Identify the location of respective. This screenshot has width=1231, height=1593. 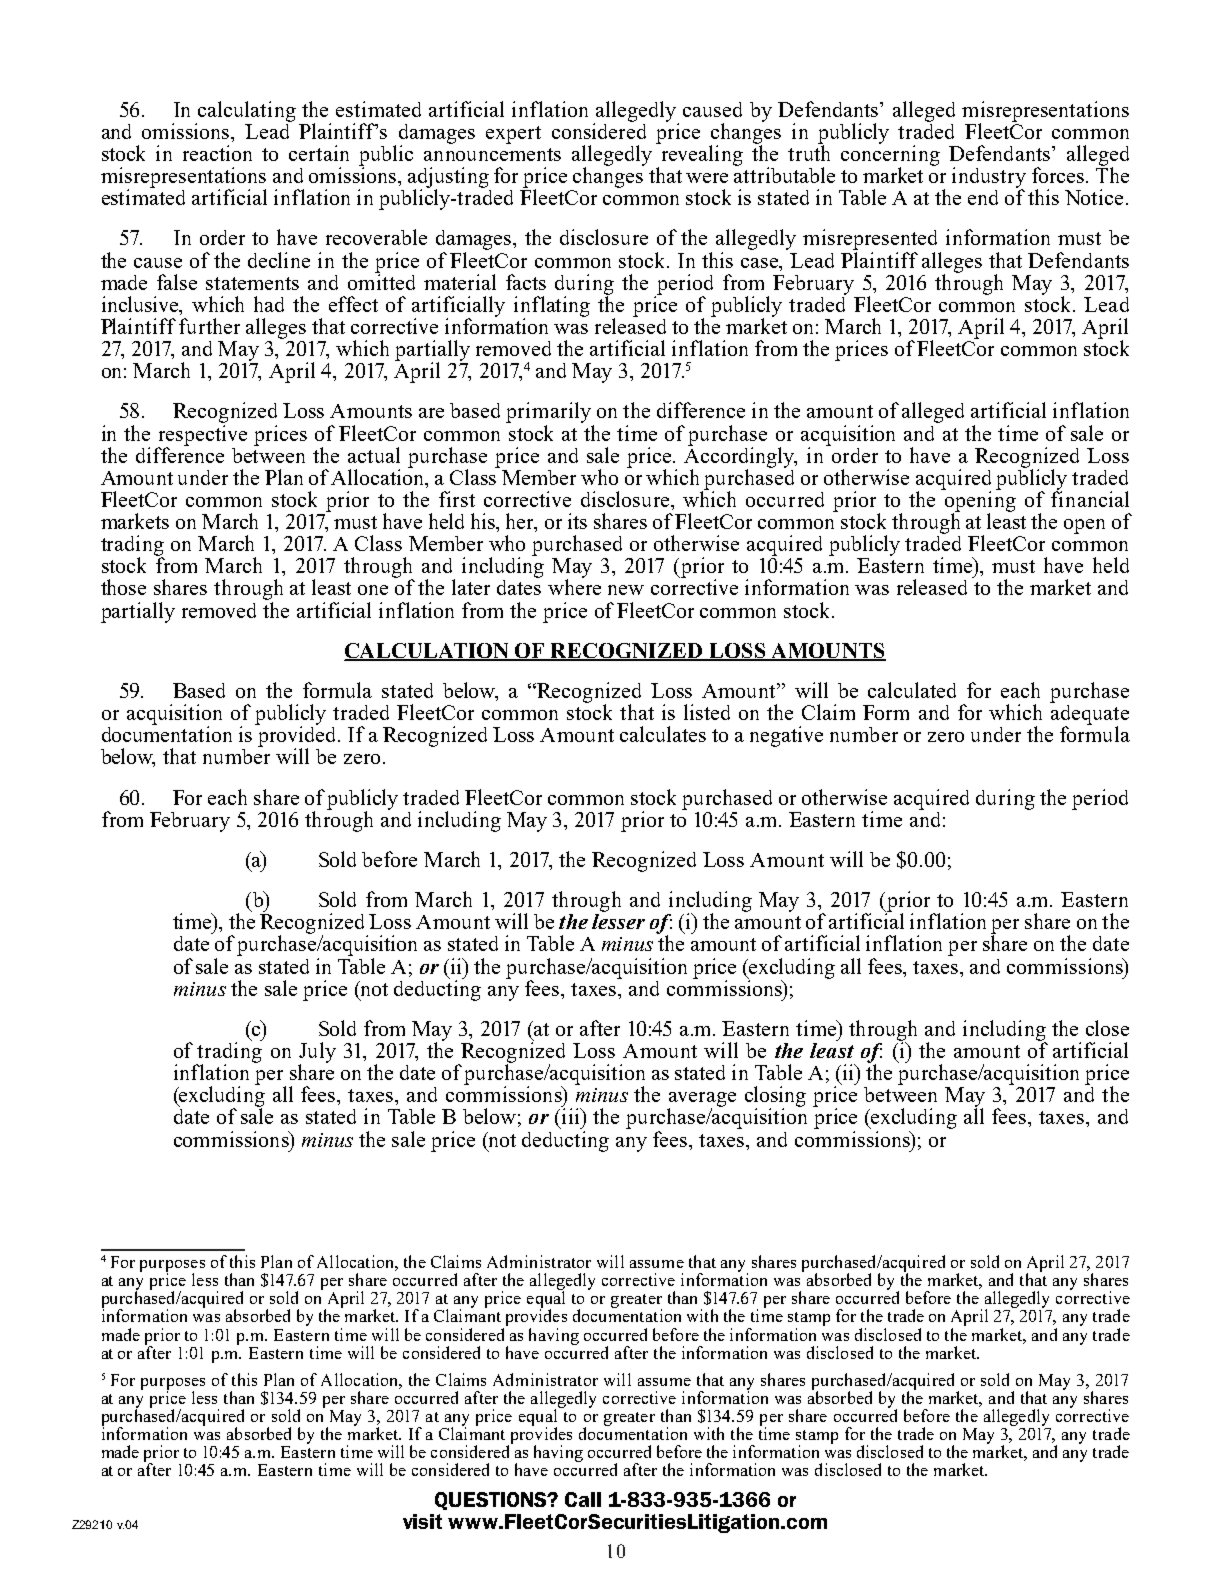
(202, 436).
